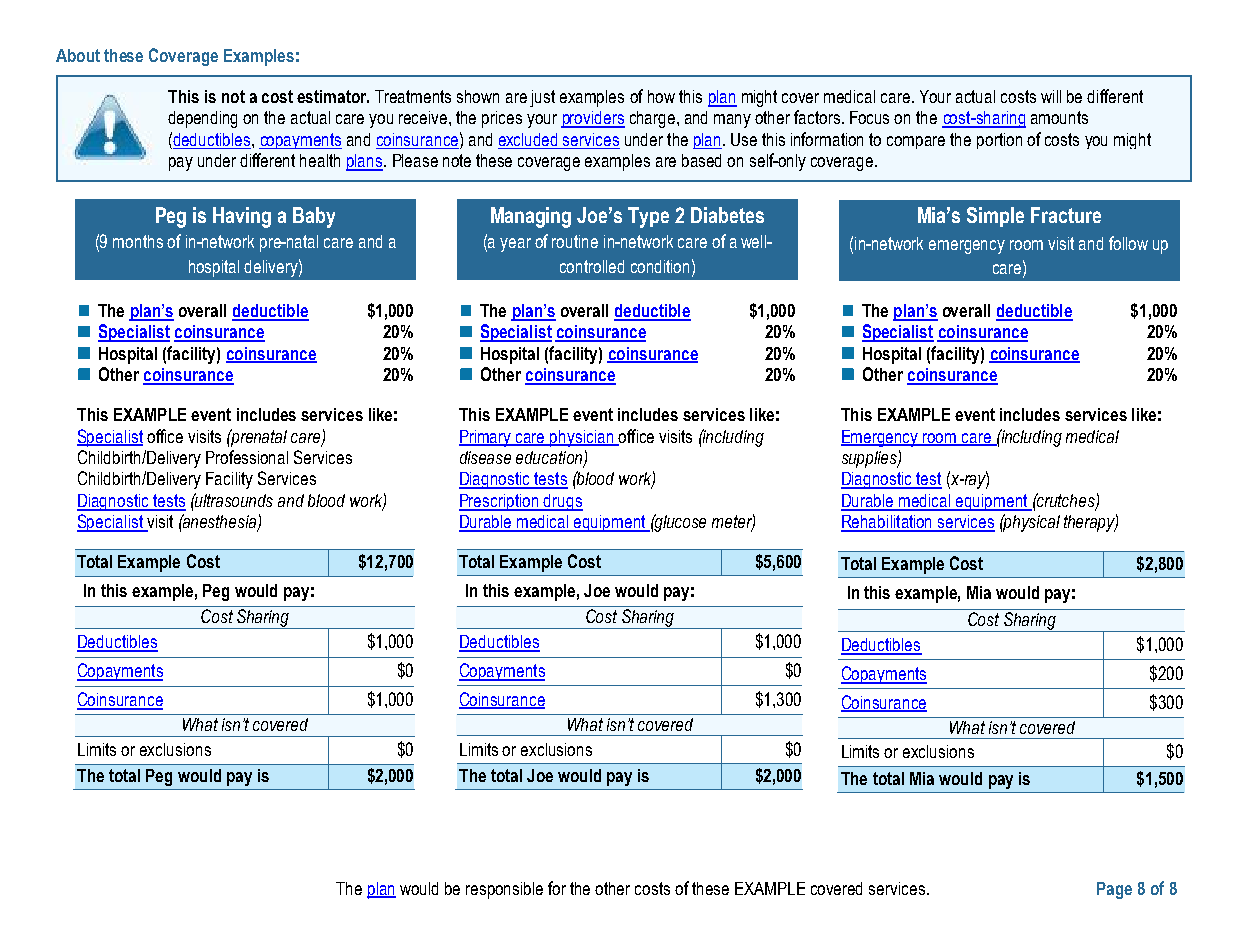 This image has width=1233, height=952. Describe the element at coordinates (542, 98) in the image. I see `just` at that location.
